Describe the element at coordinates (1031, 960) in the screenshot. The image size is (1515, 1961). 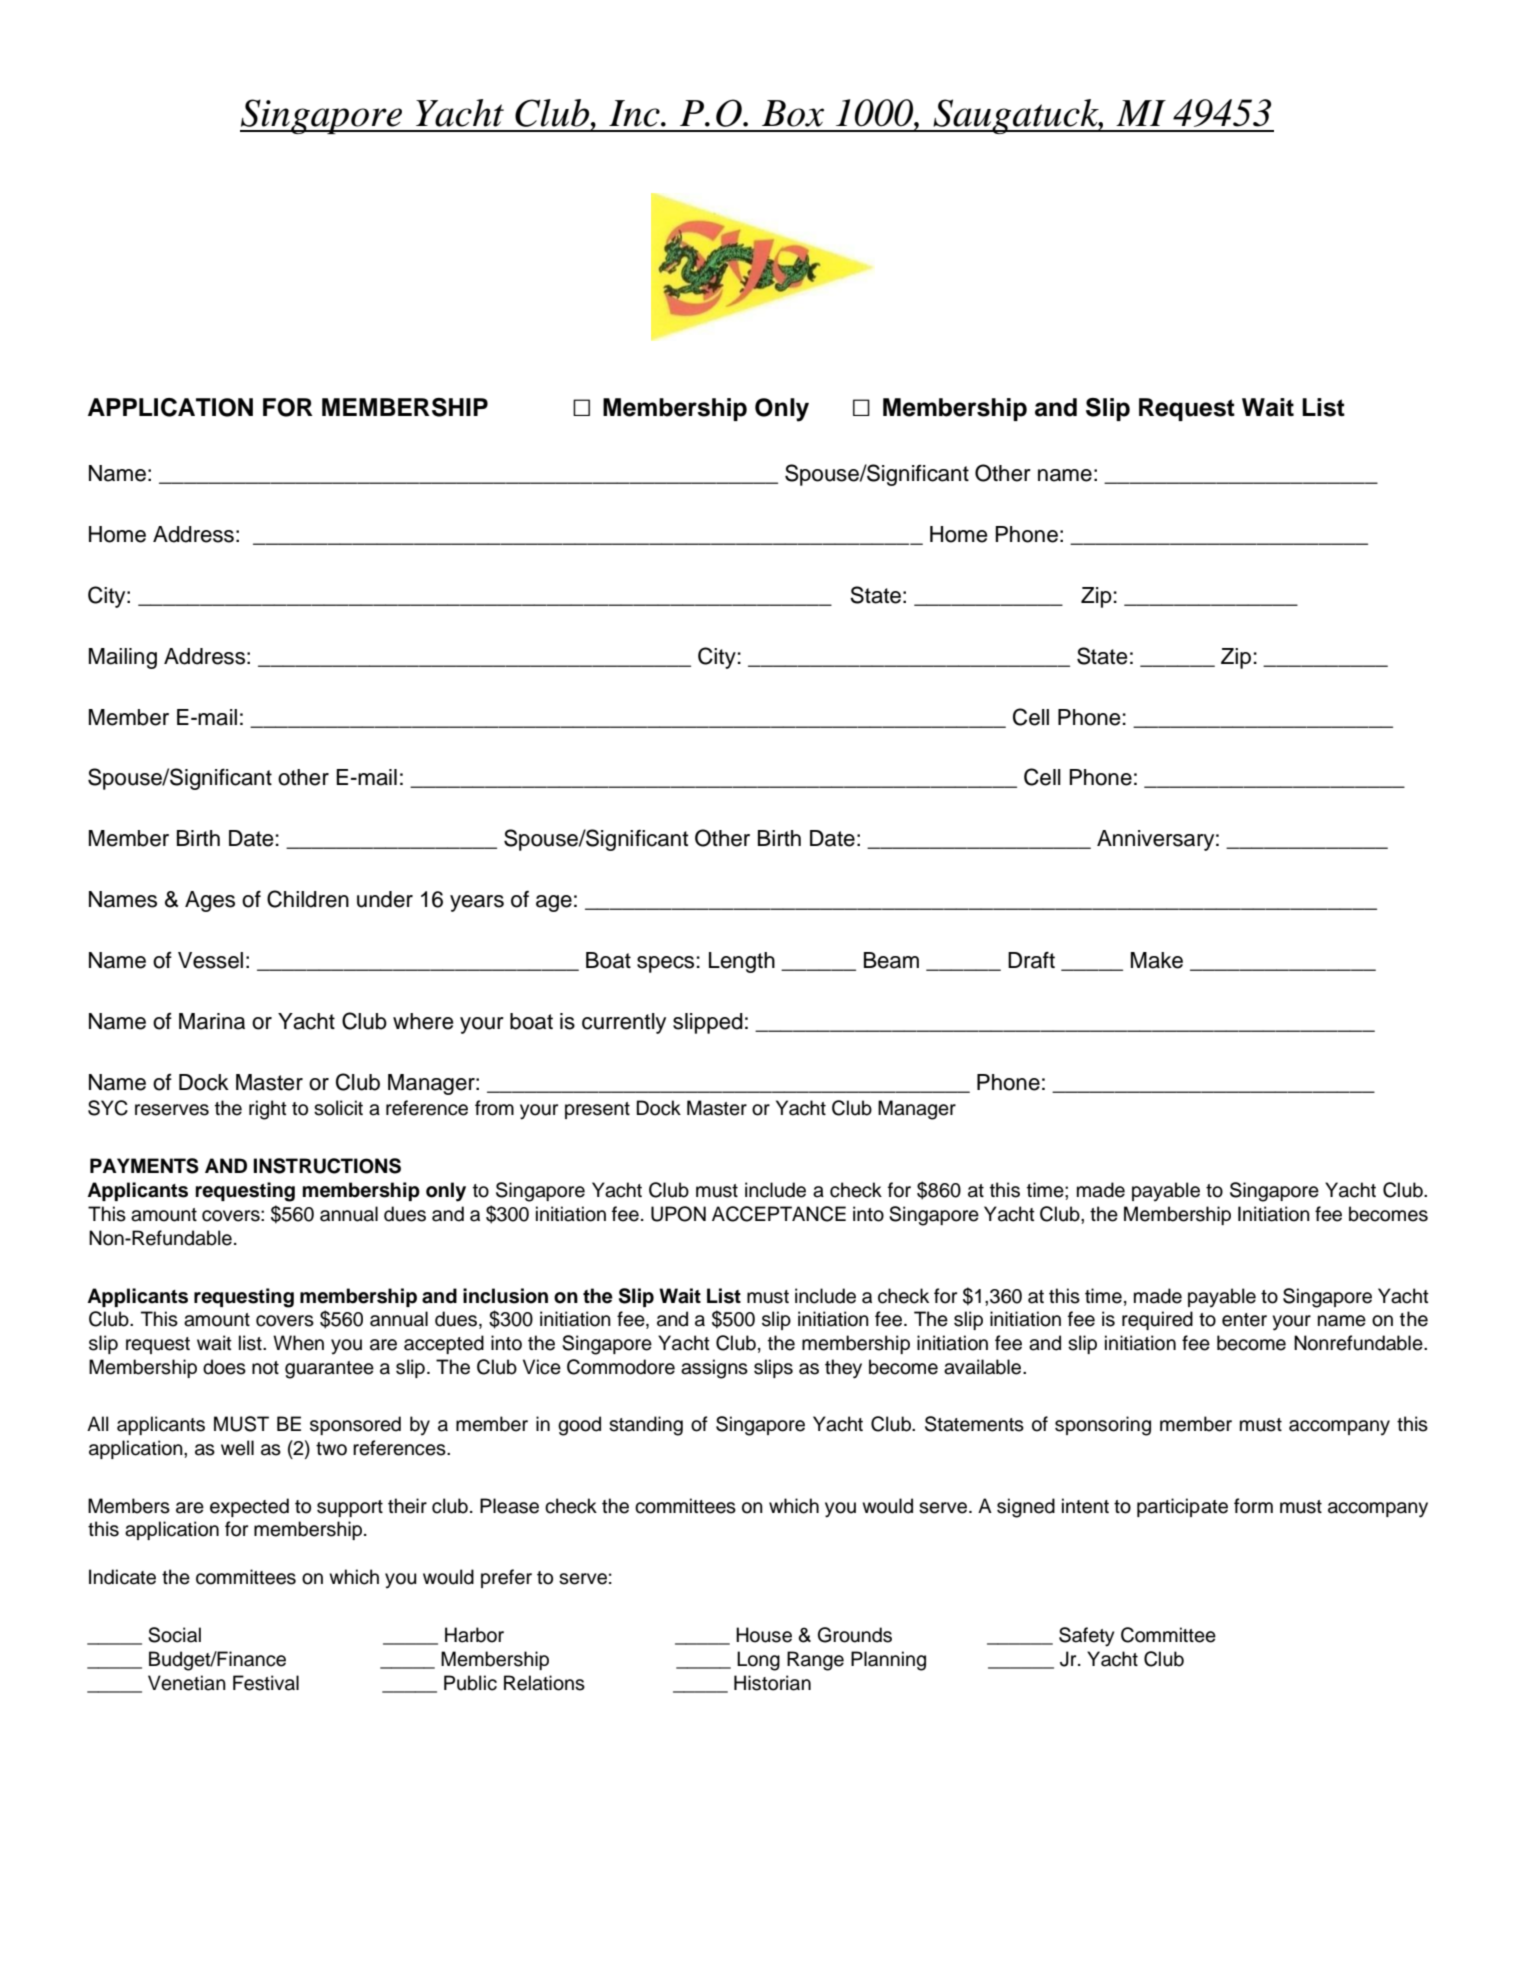
I see `Draft` at that location.
